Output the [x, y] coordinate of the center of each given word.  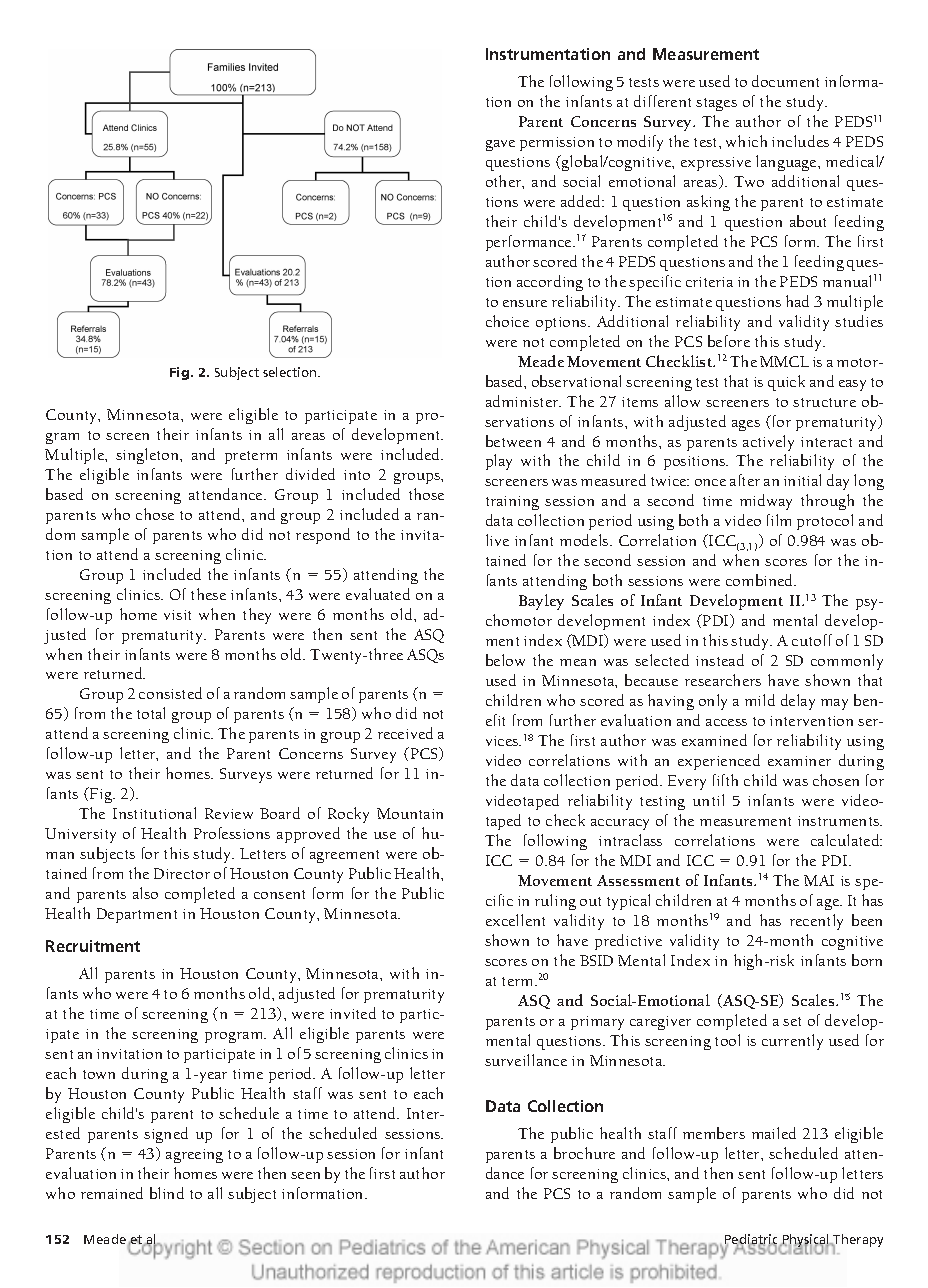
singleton [149, 456]
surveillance [526, 1060]
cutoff [812, 640]
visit [177, 615]
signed [166, 1135]
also [145, 893]
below [505, 660]
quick [786, 383]
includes [800, 141]
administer [523, 401]
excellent [515, 920]
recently [816, 922]
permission [557, 144]
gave [500, 145]
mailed [774, 1133]
